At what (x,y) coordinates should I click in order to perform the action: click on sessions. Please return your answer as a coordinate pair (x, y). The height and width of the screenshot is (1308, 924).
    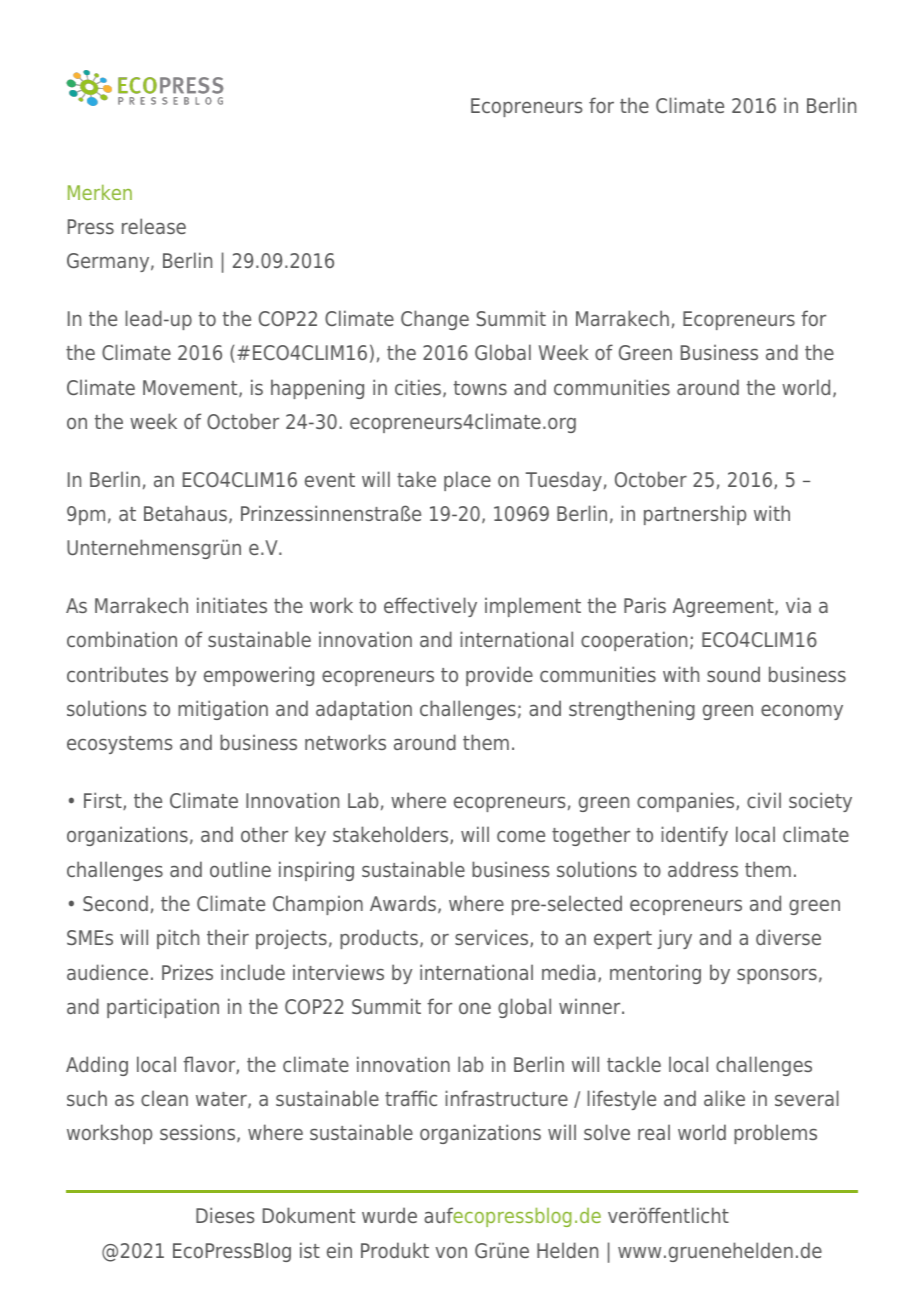
    Looking at the image, I should click on (199, 1133).
